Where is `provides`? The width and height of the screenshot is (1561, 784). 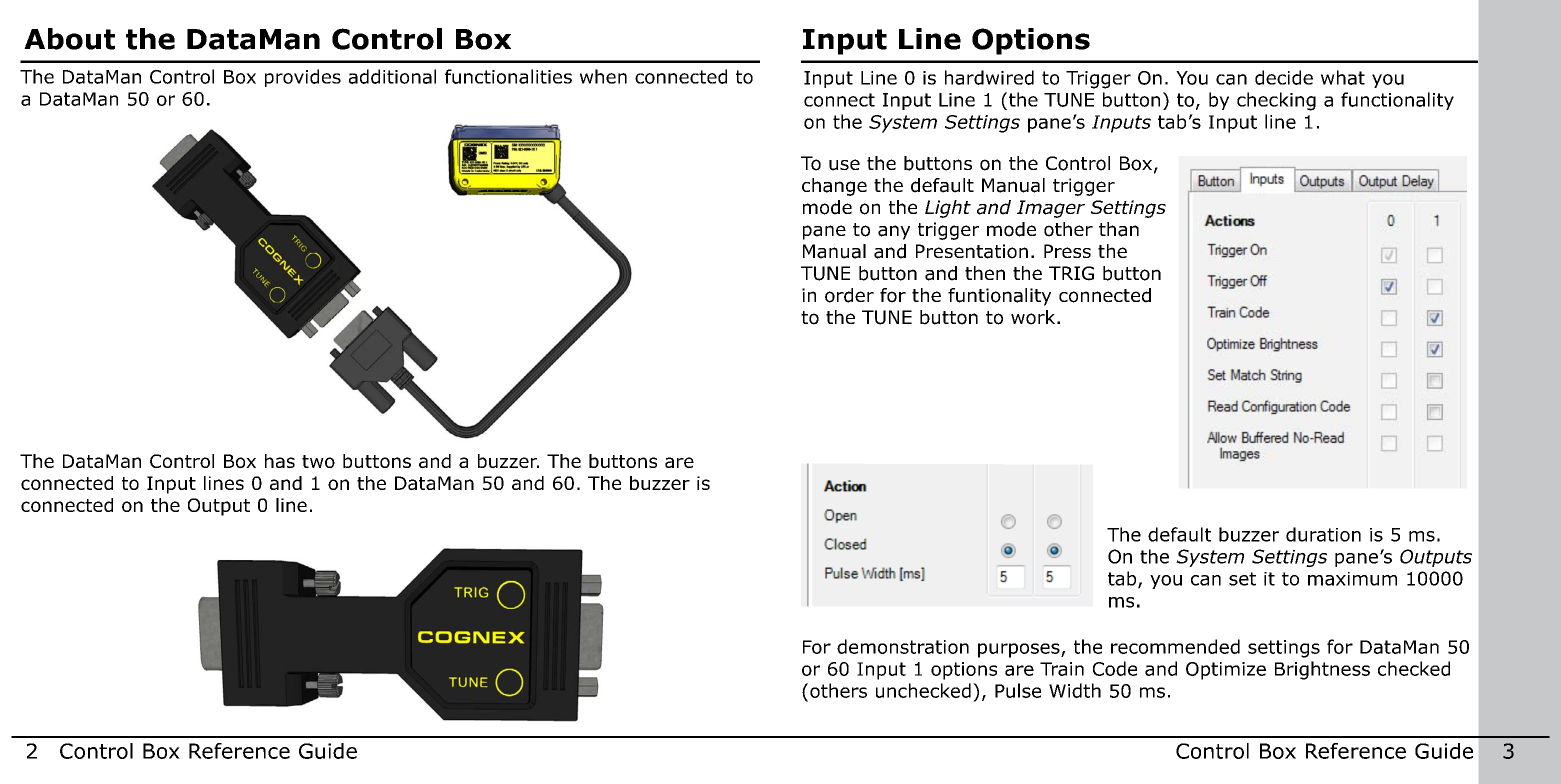 provides is located at coordinates (303, 78).
